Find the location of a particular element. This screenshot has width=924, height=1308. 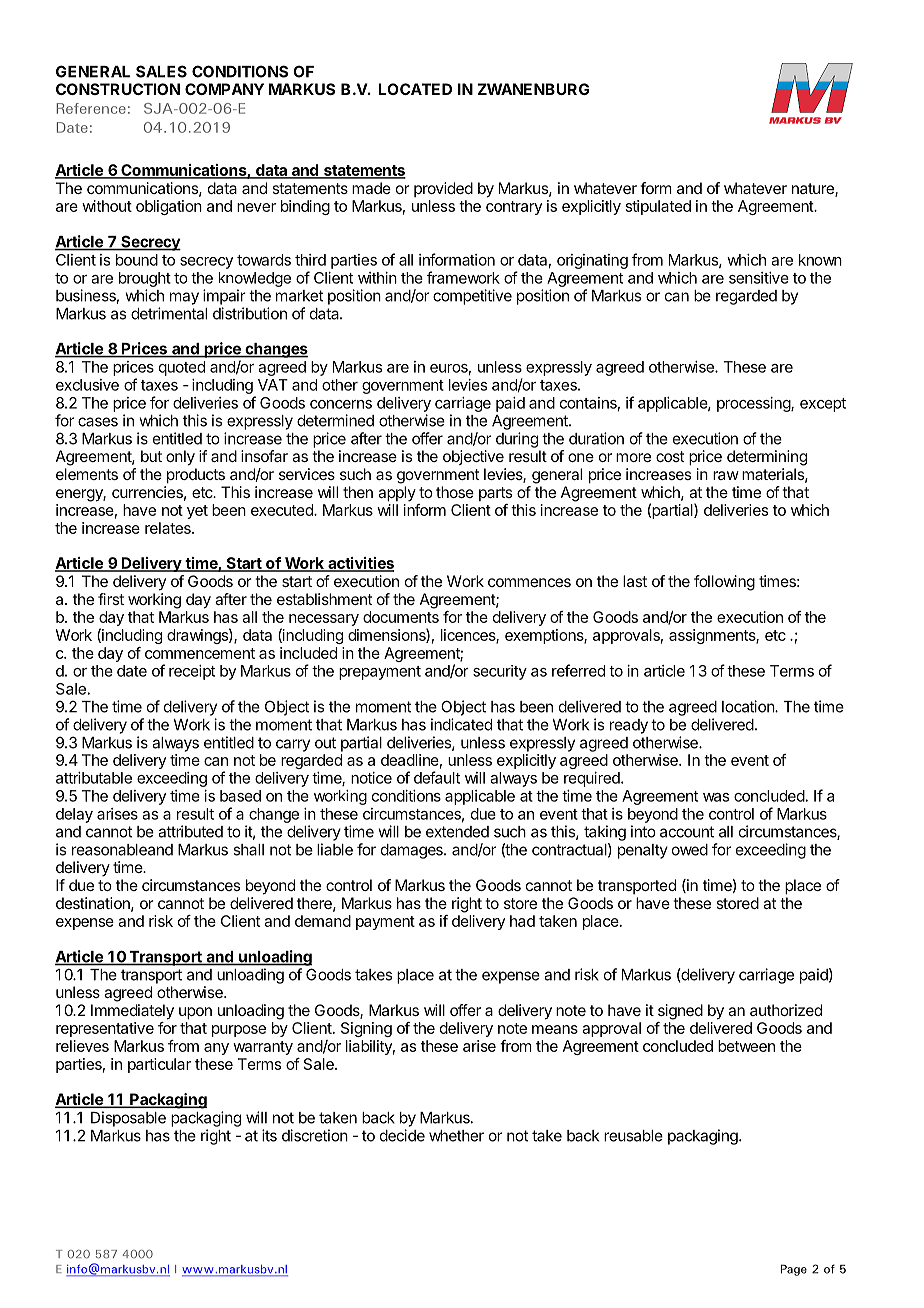

CONSTRUCTION is located at coordinates (118, 89).
